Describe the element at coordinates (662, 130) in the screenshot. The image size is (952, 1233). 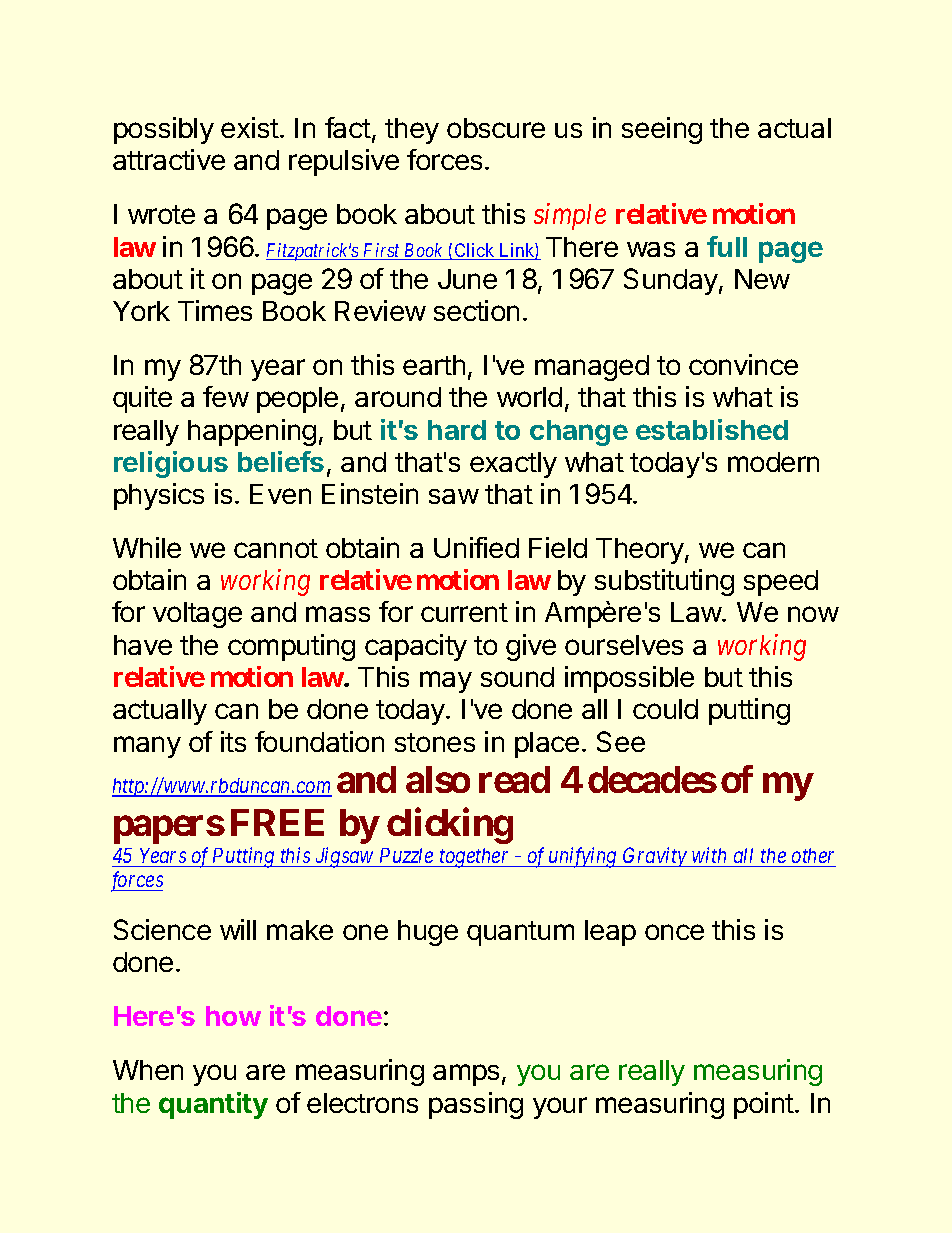
I see `seeing` at that location.
